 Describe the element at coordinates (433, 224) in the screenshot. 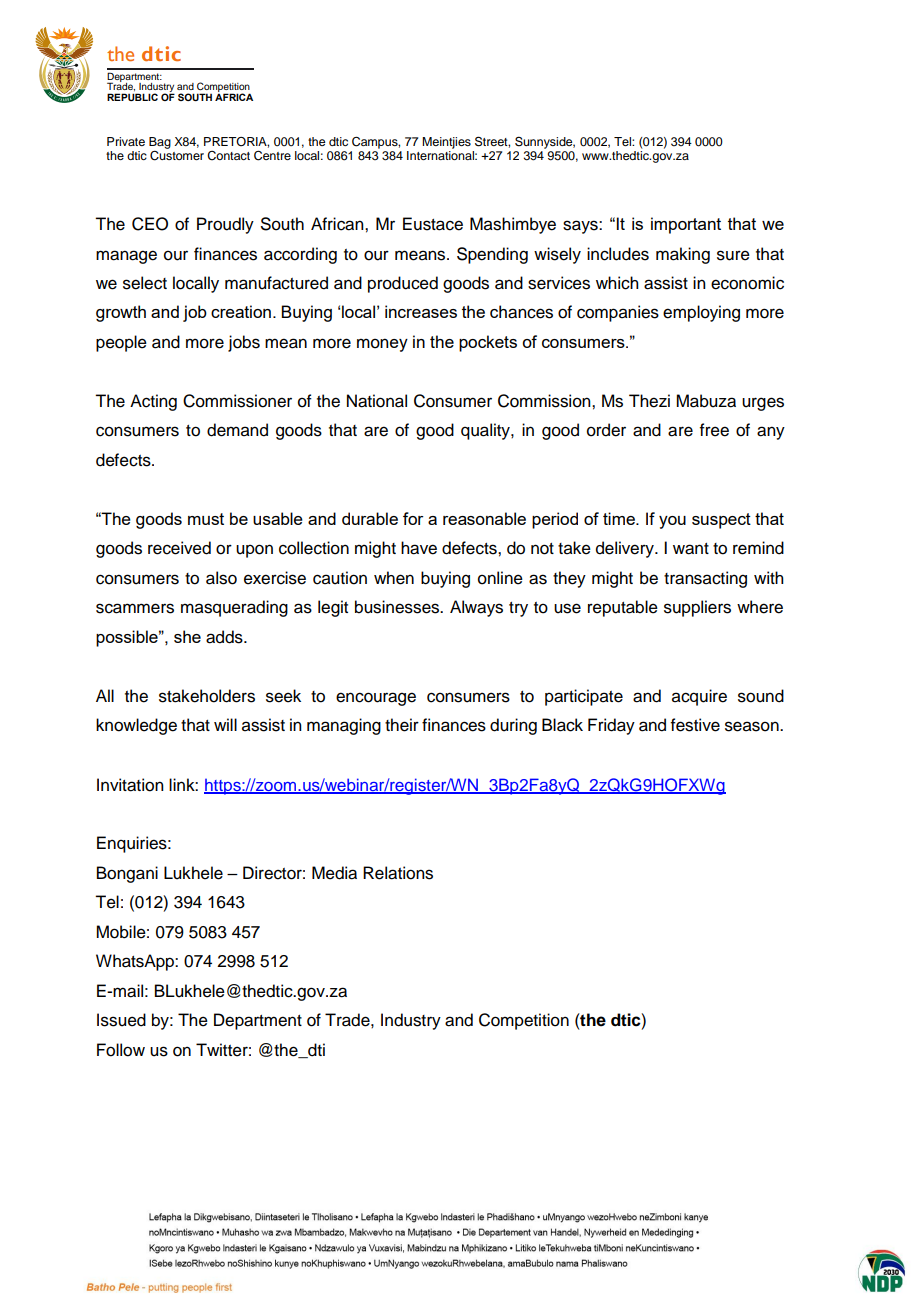

I see `Eustace` at that location.
